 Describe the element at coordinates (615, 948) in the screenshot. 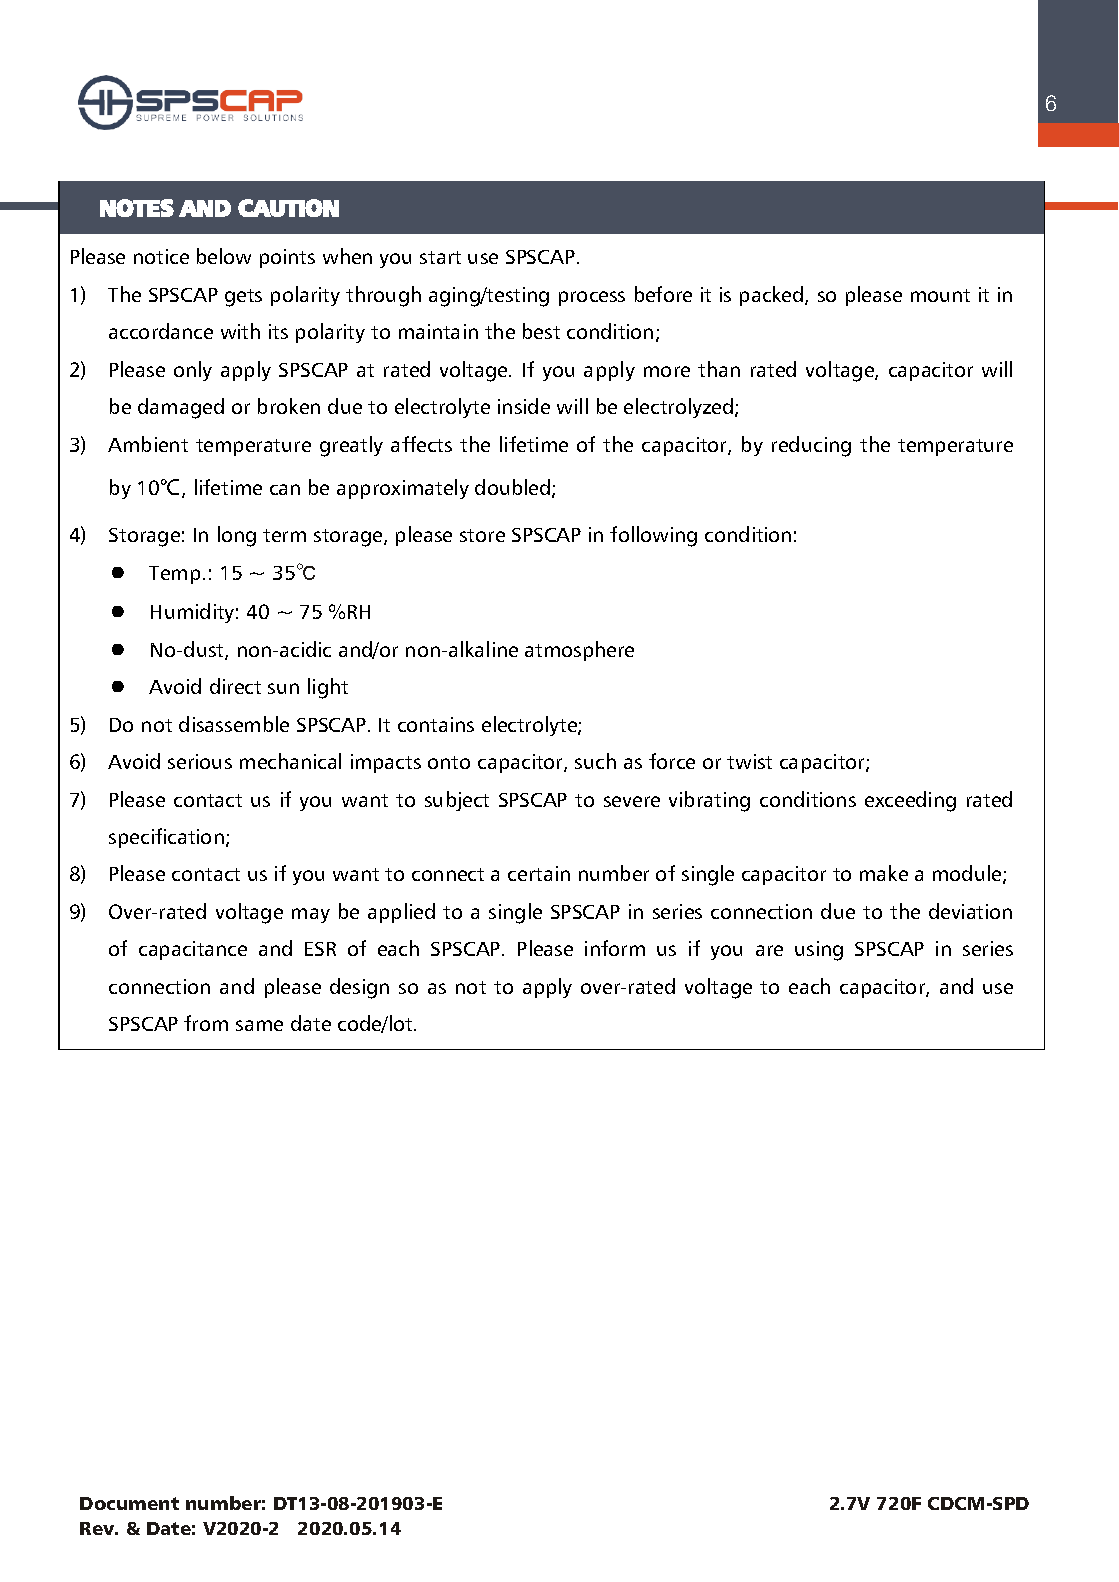

I see `inform` at that location.
